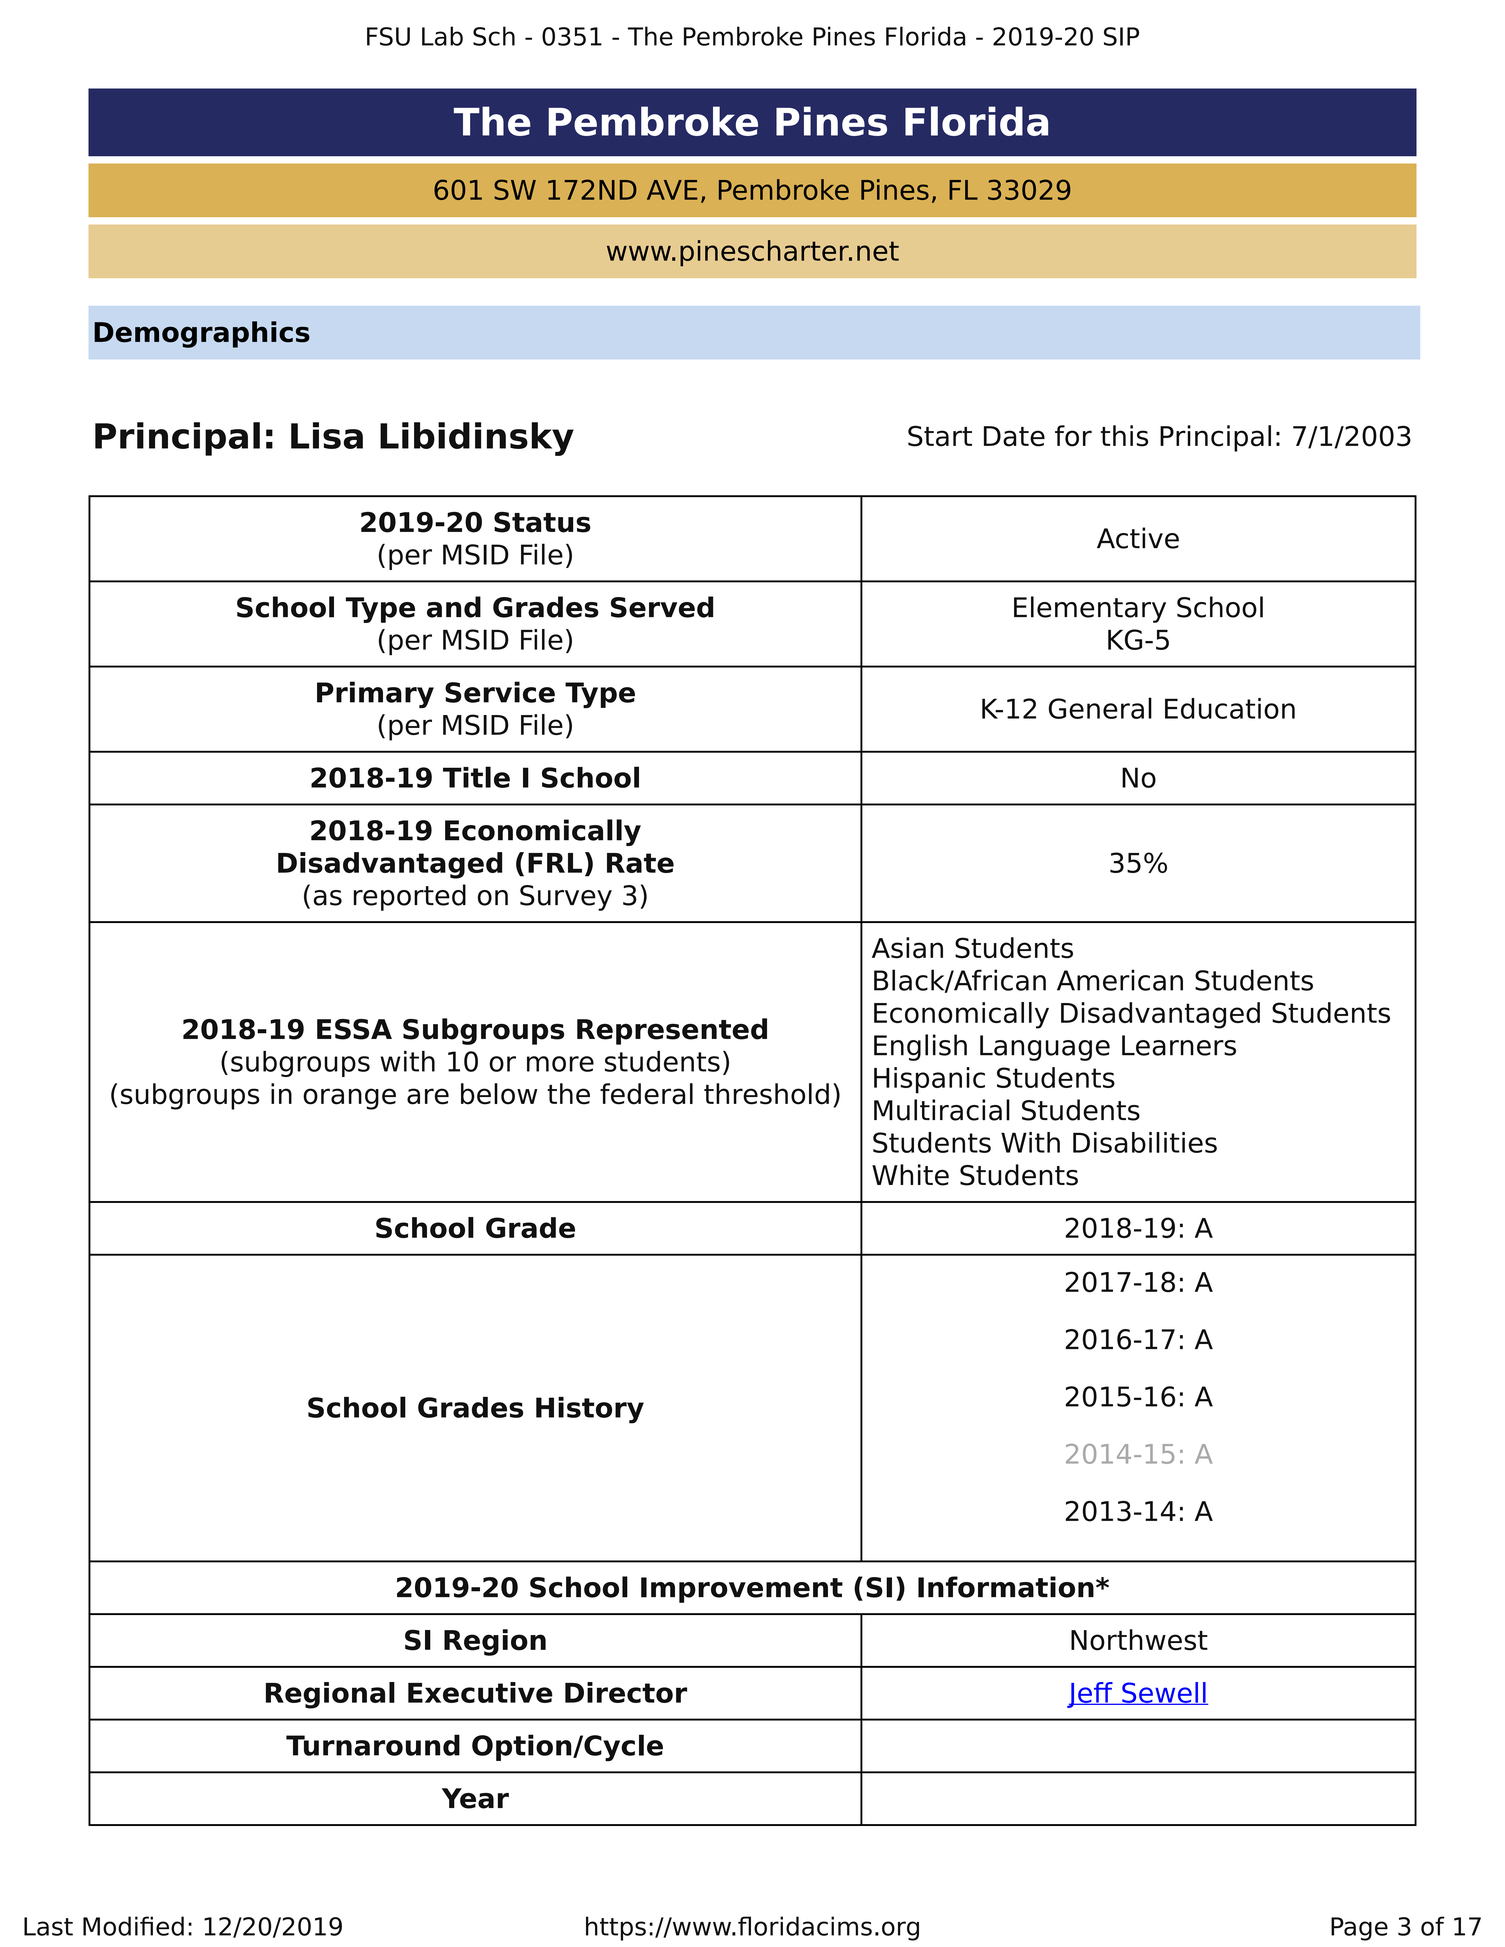 Image resolution: width=1505 pixels, height=1947 pixels. What do you see at coordinates (1145, 1142) in the screenshot?
I see `Disabilities` at bounding box center [1145, 1142].
